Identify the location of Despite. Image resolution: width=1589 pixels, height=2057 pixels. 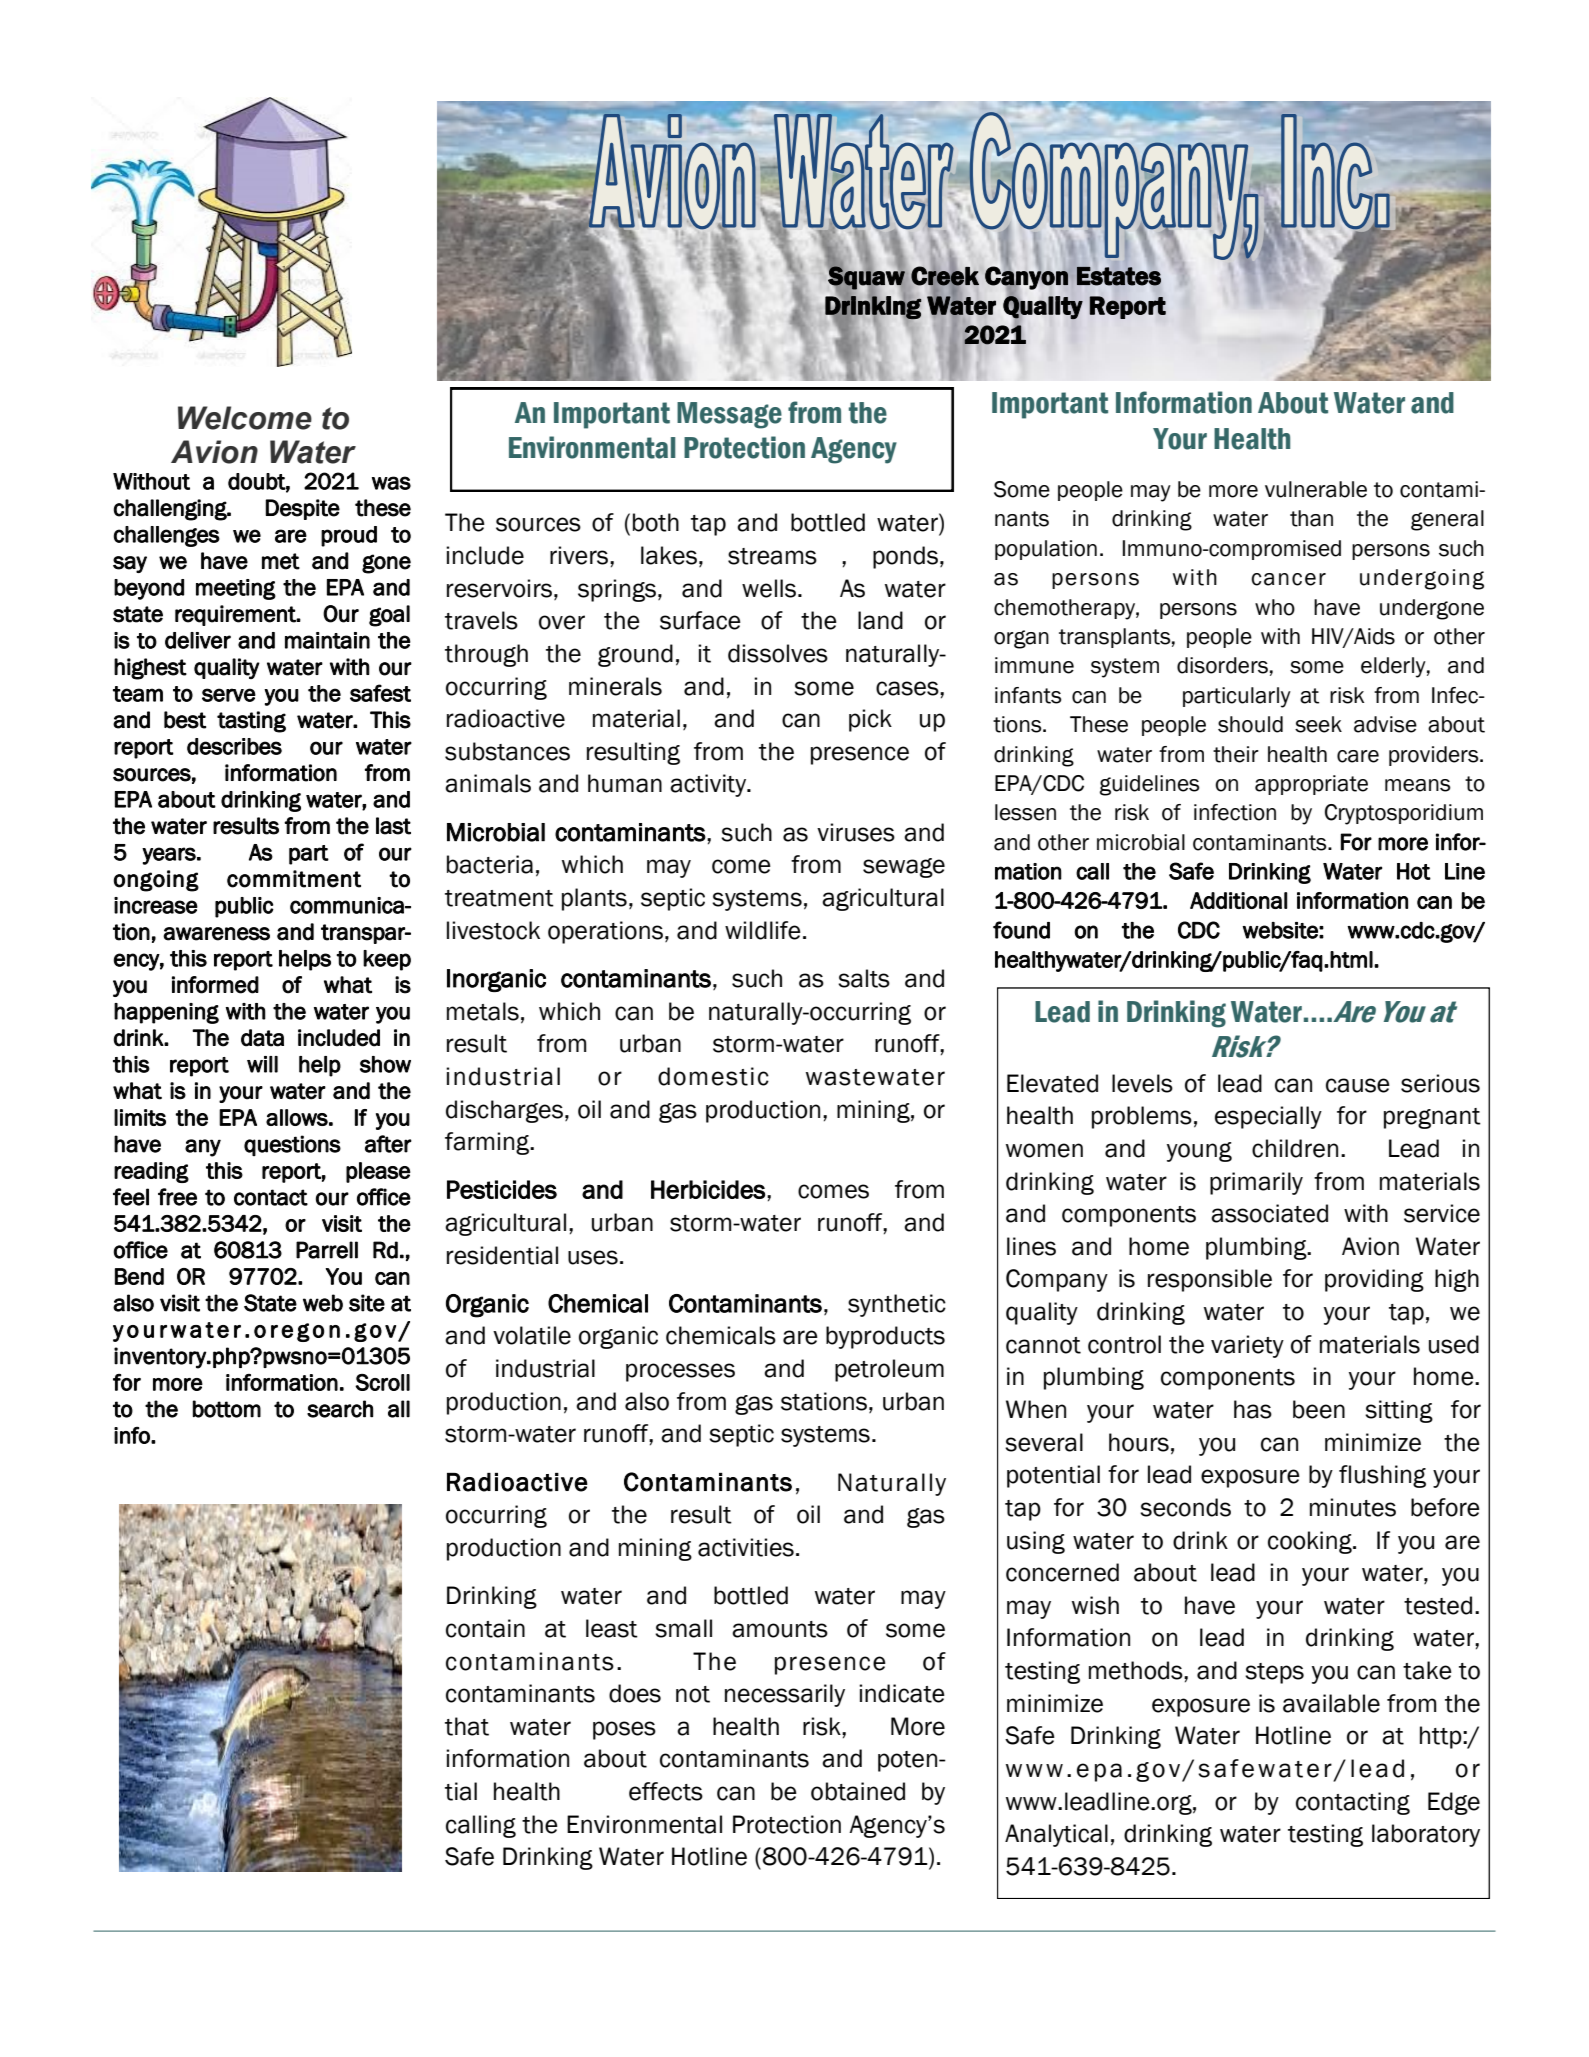
(303, 509).
